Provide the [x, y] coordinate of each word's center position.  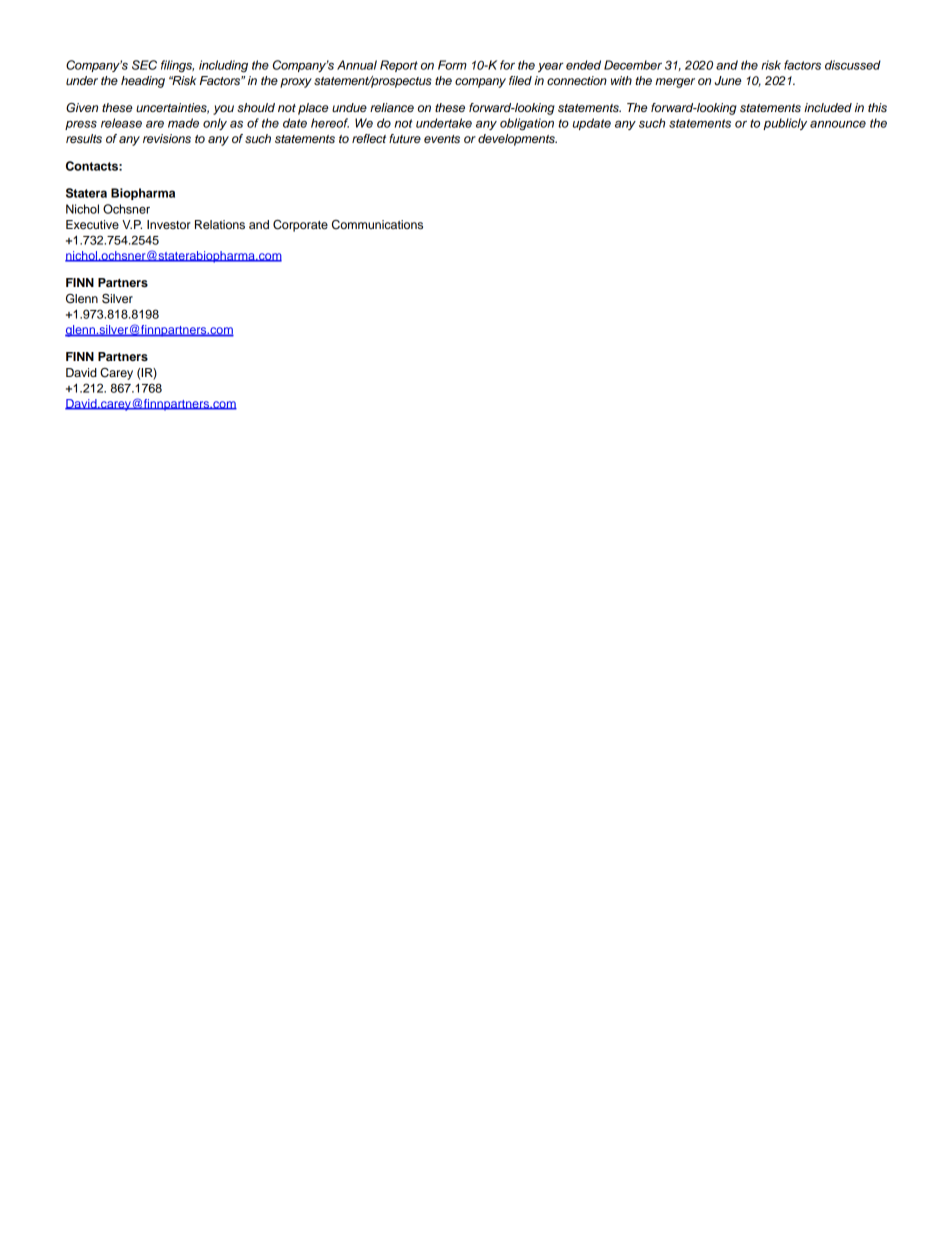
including [223, 66]
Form [452, 65]
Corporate [300, 226]
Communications [377, 225]
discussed [853, 65]
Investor [169, 224]
